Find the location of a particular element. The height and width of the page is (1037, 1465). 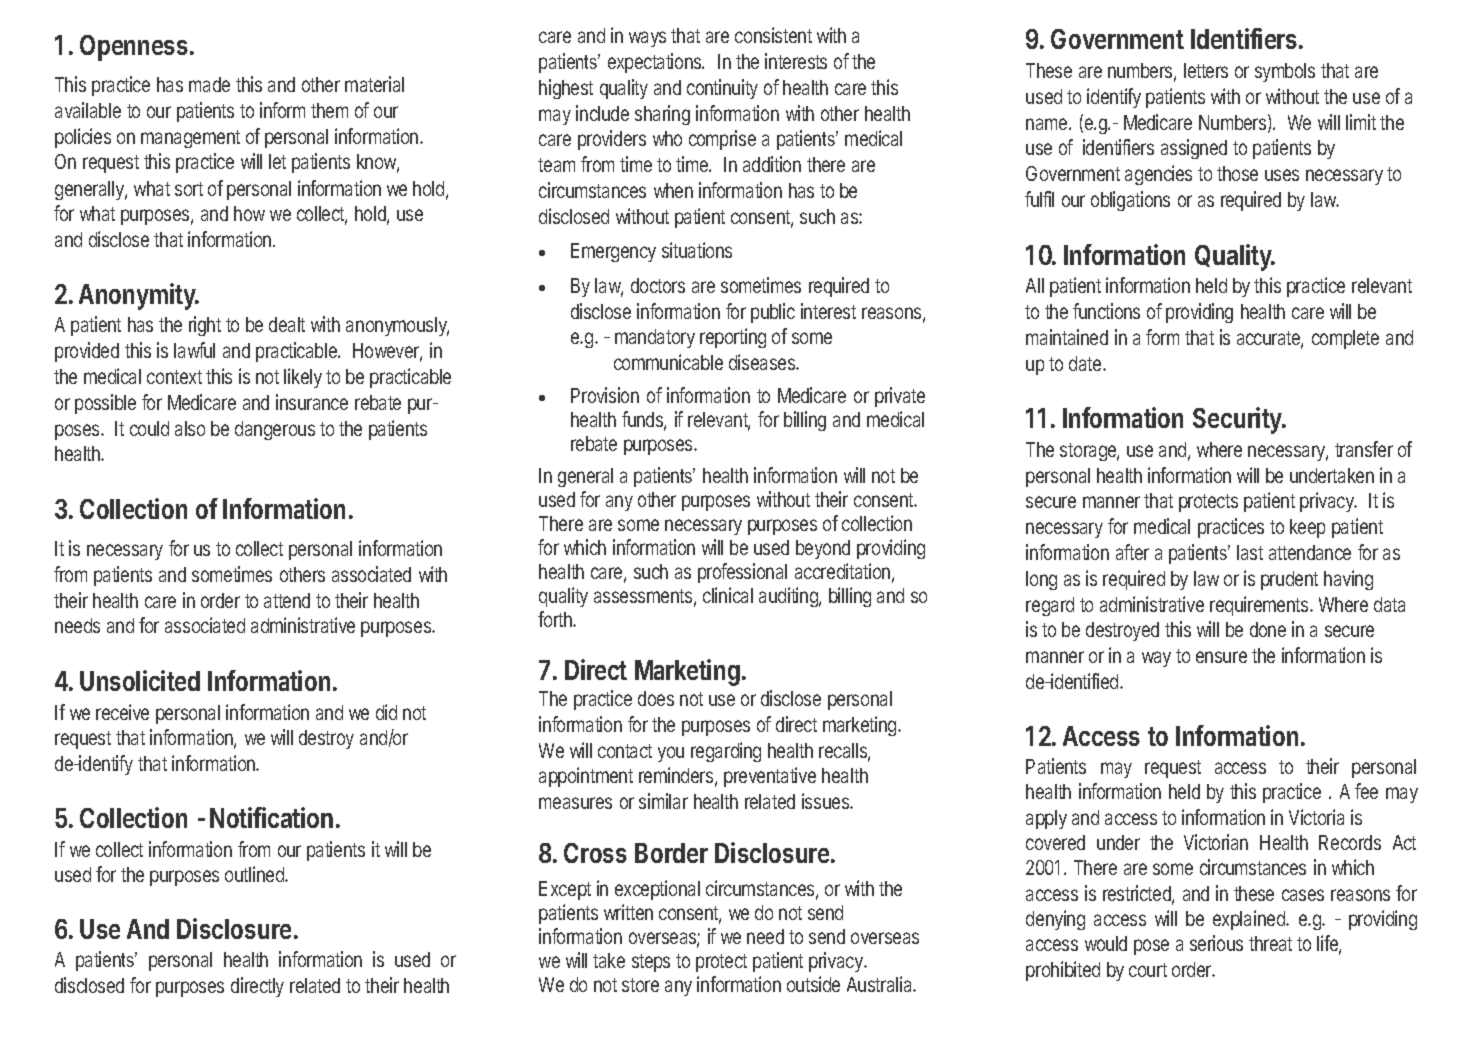

letters is located at coordinates (1206, 70).
